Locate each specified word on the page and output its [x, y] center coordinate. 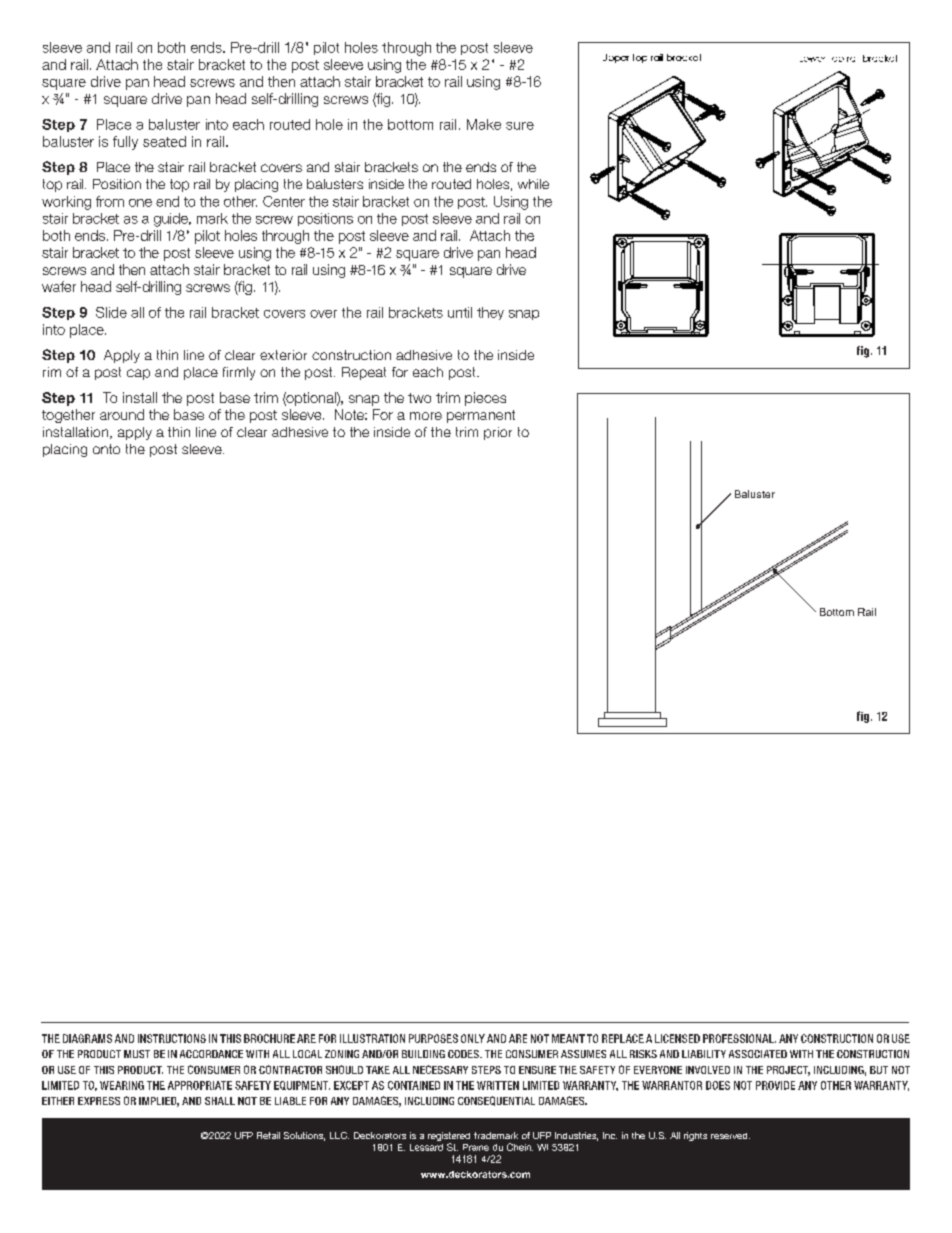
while [533, 184]
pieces [485, 399]
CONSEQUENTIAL [496, 1101]
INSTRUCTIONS [172, 1038]
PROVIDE [775, 1085]
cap [138, 374]
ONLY [473, 1038]
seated [164, 141]
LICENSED [677, 1038]
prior [498, 433]
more [426, 416]
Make [484, 124]
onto [106, 449]
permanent [481, 416]
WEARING [122, 1085]
